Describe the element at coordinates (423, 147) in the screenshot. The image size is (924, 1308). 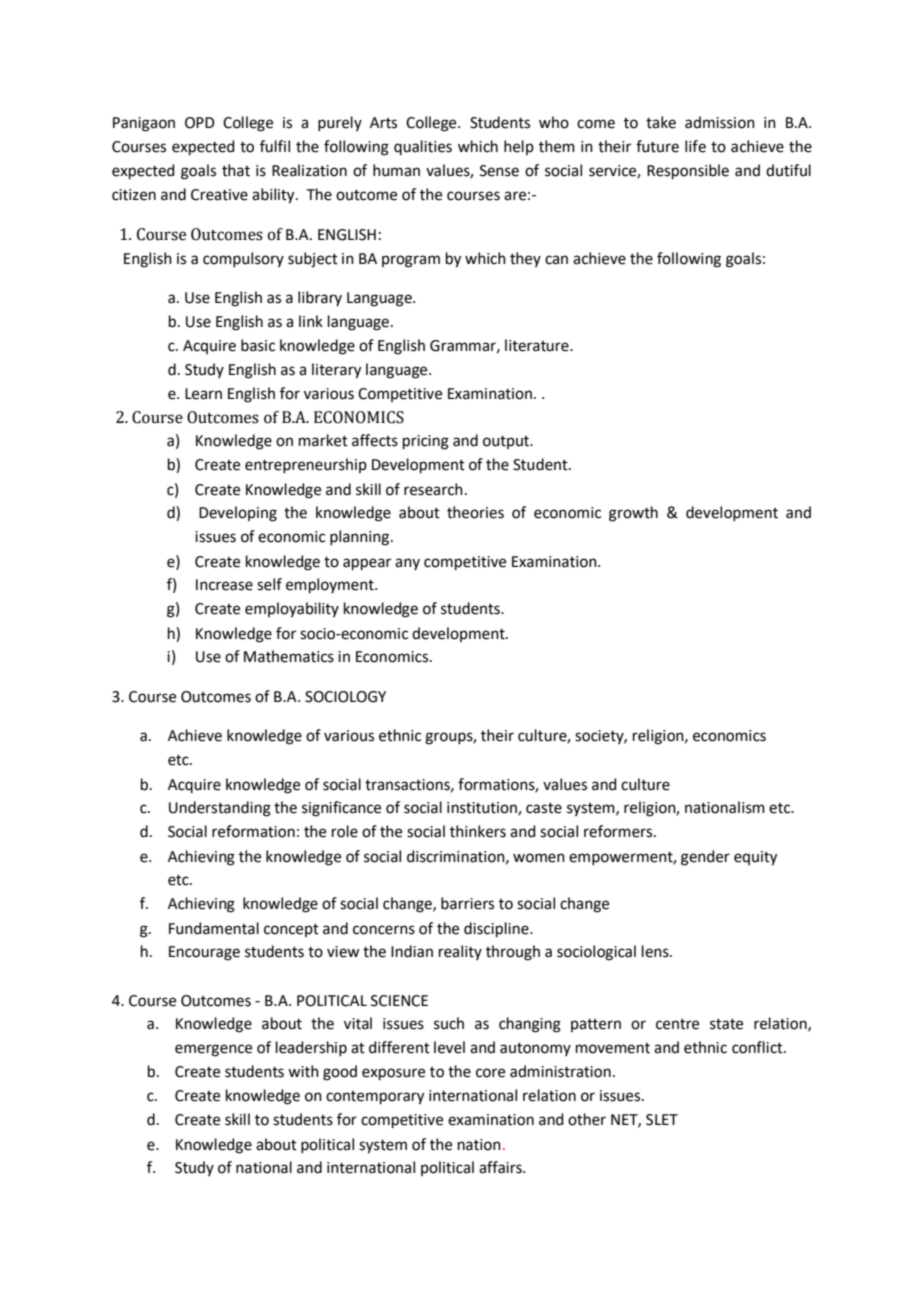
I see `qualities` at that location.
